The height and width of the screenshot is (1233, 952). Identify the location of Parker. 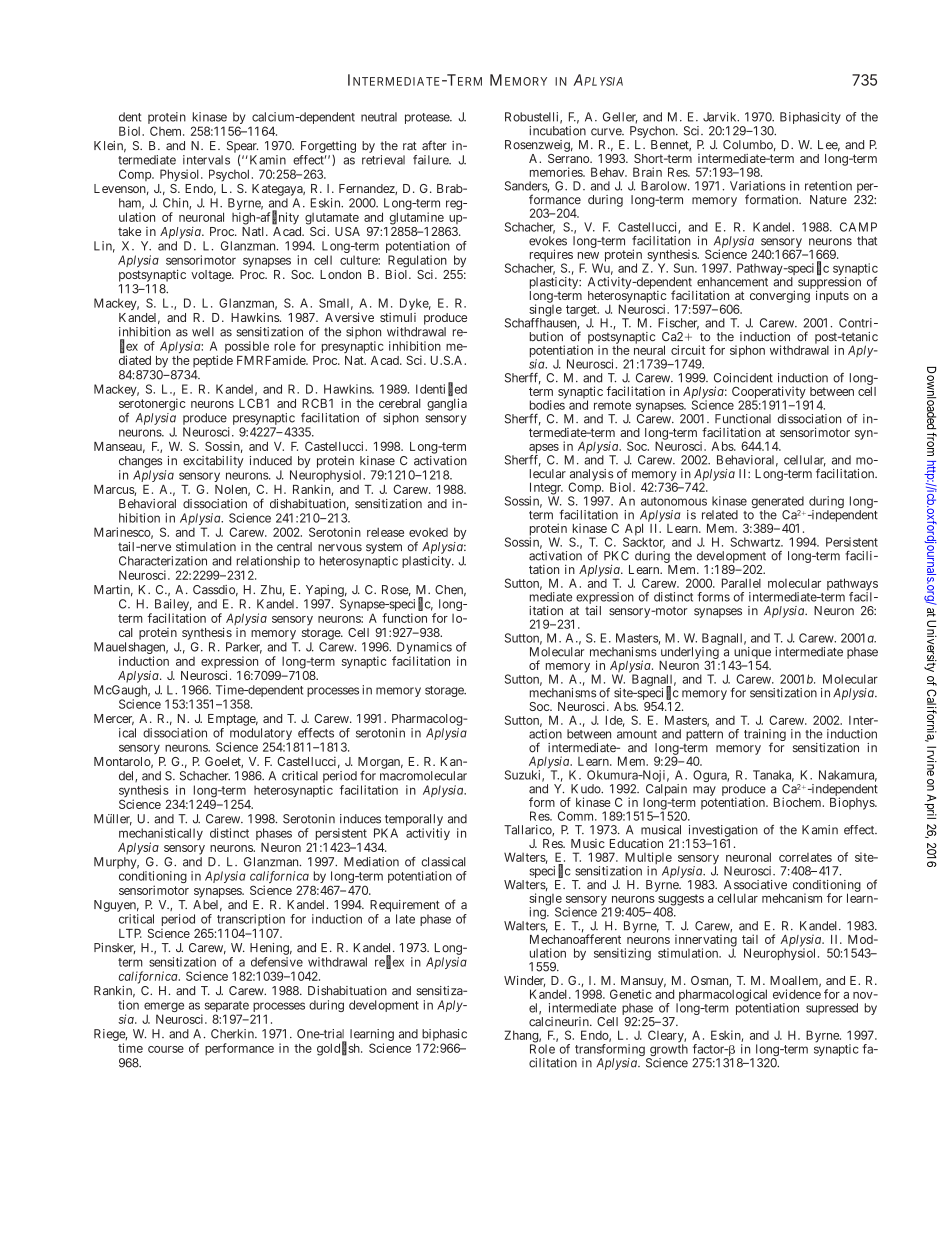
(244, 648).
